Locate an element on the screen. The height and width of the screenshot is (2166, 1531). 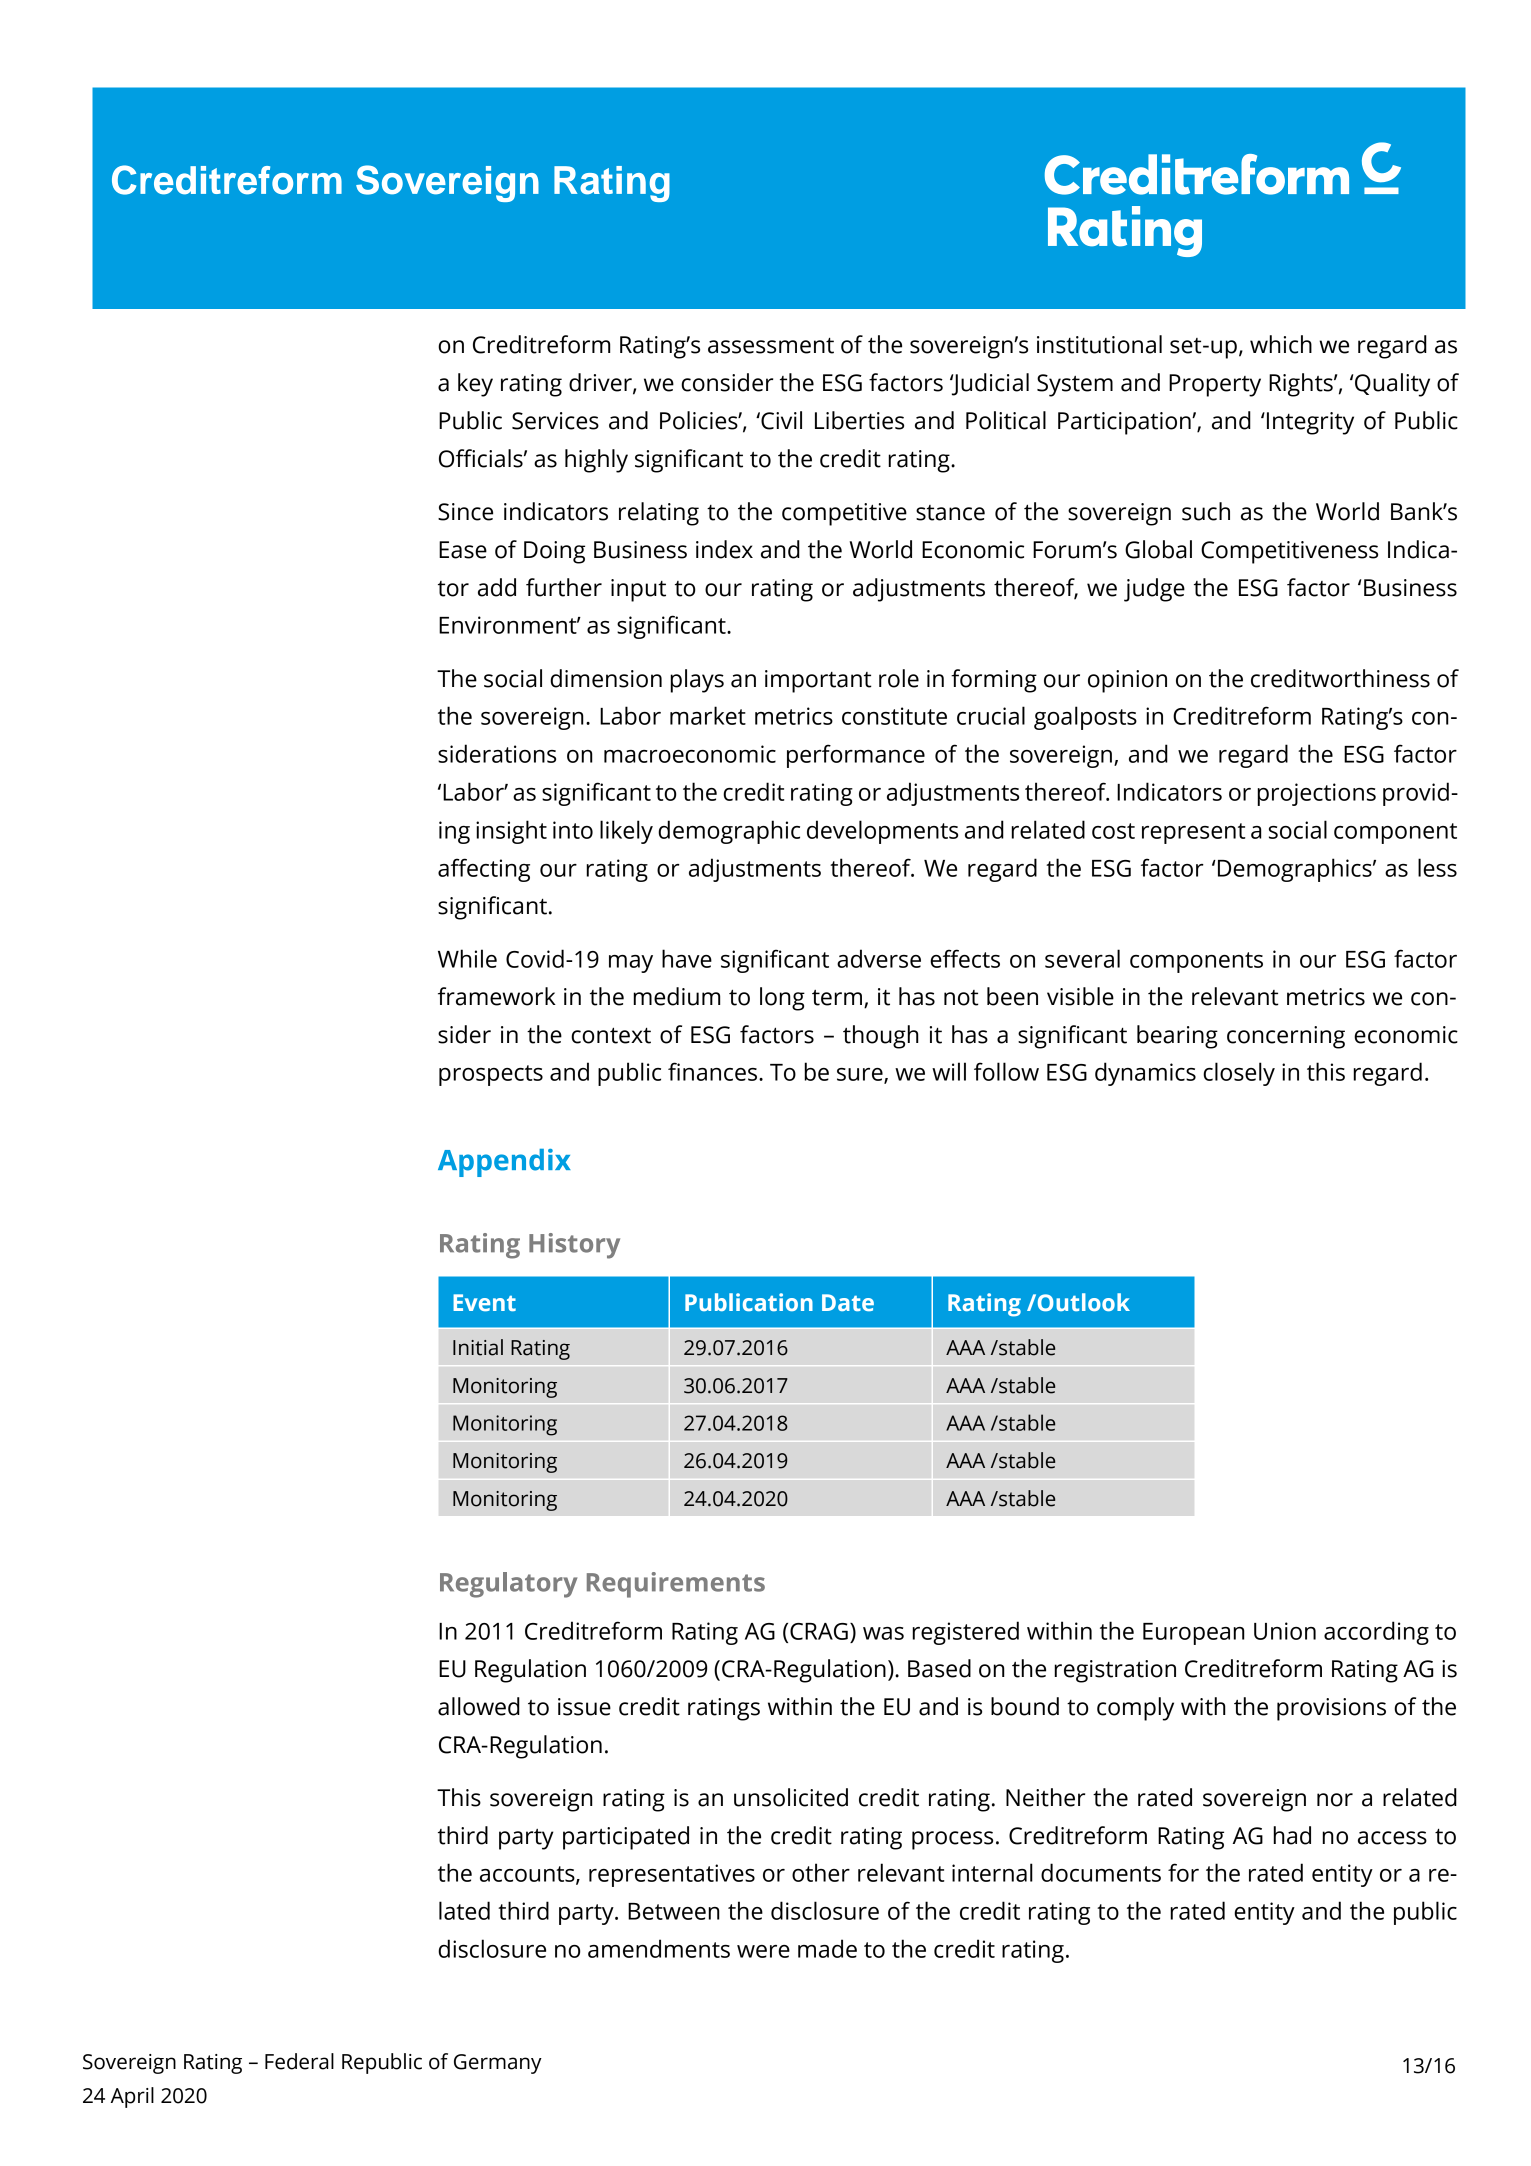
assessment is located at coordinates (771, 345).
